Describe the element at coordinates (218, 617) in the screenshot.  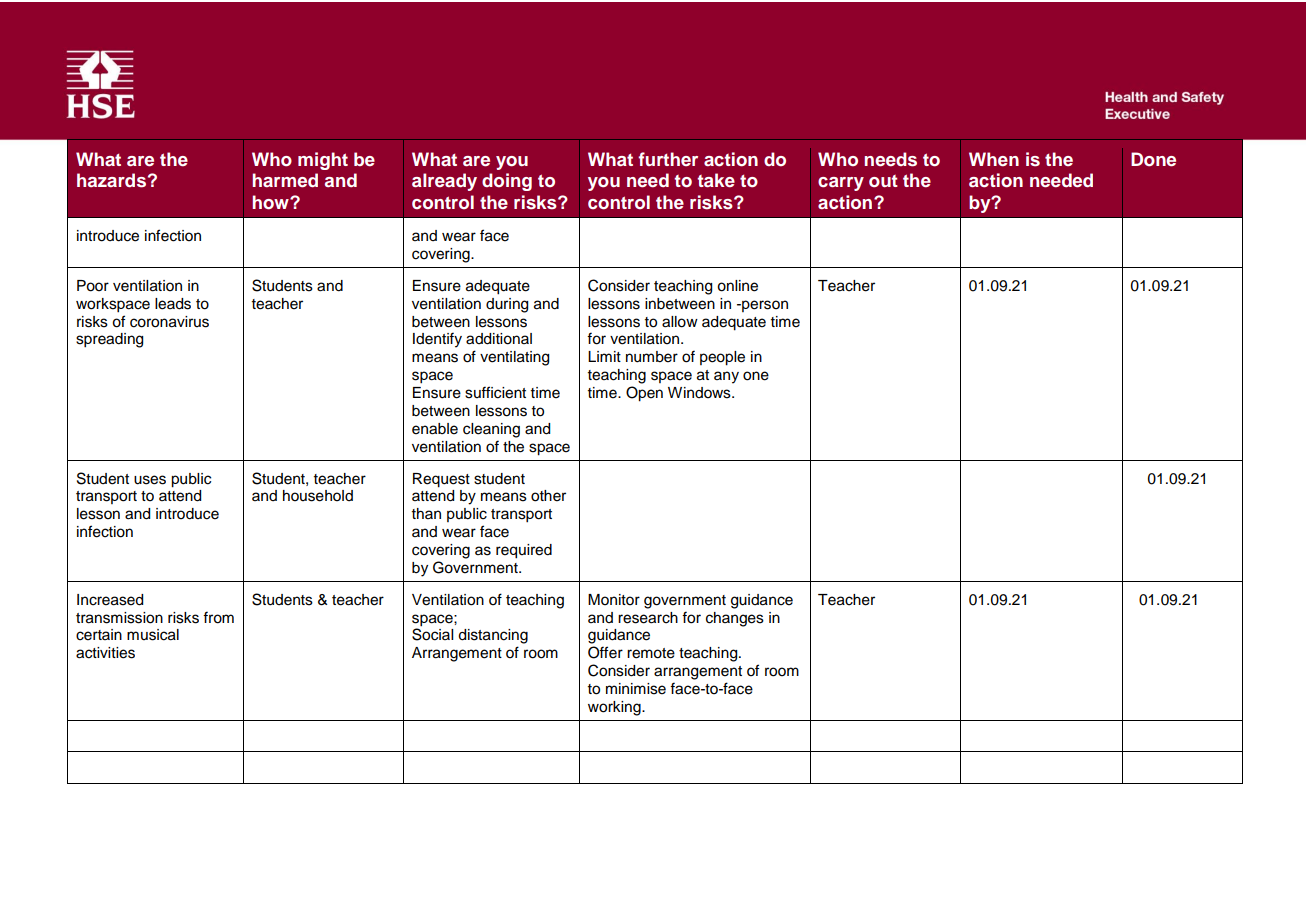
I see `from` at that location.
